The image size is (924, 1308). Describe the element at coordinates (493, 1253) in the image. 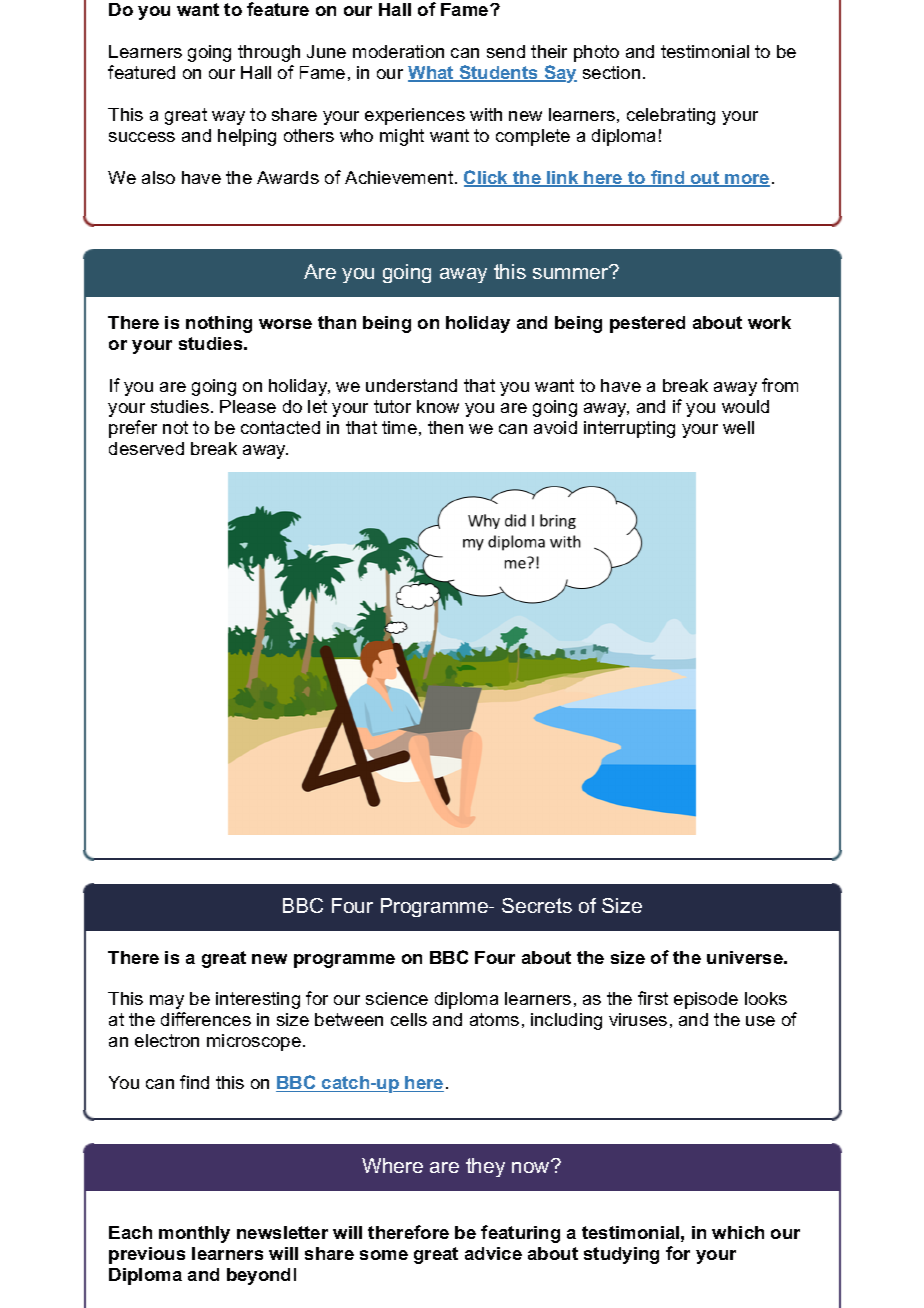

I see `advice` at that location.
